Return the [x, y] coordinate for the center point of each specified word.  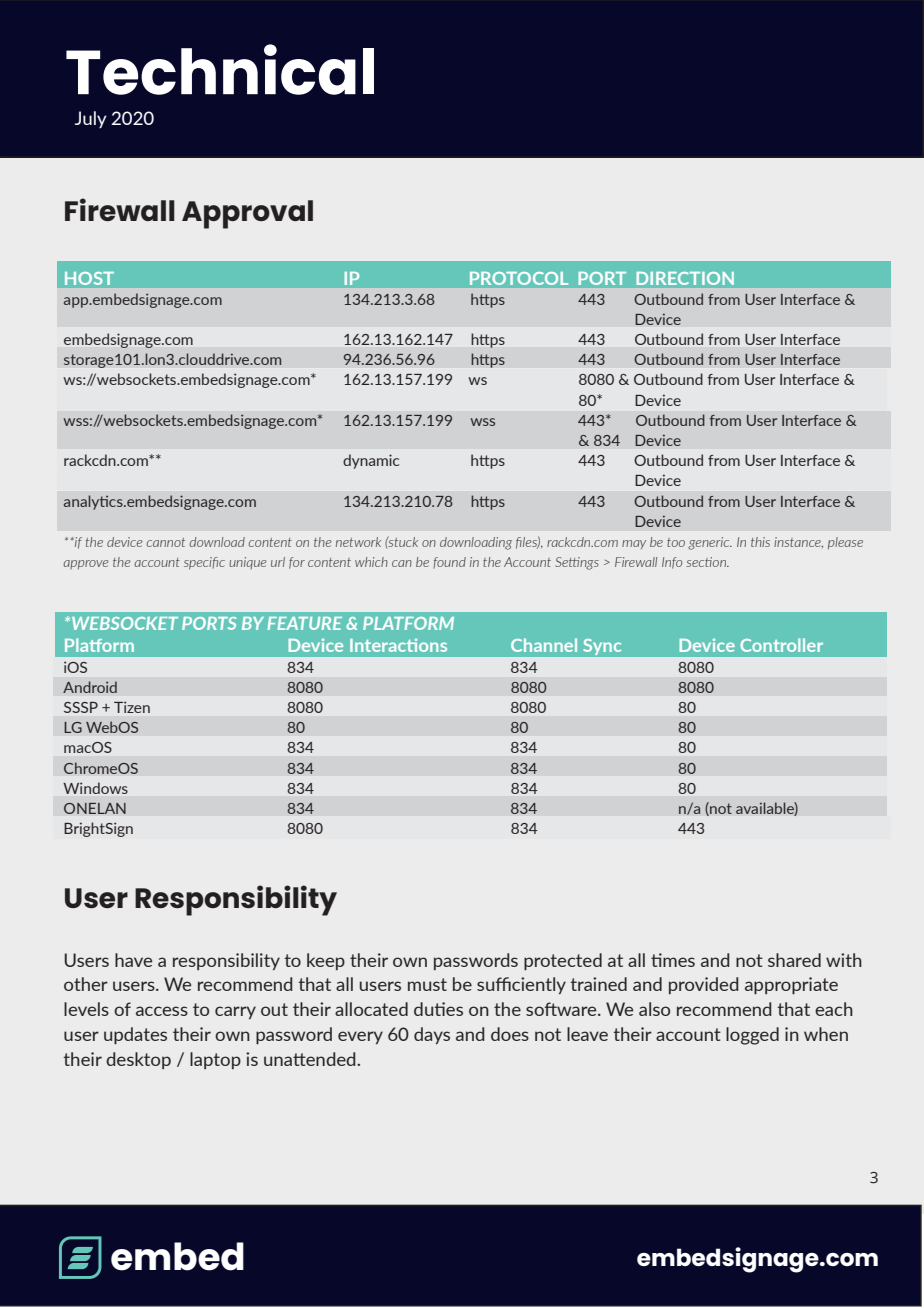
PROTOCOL [519, 278]
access [162, 1011]
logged [752, 1036]
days [432, 1035]
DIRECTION [685, 278]
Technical [220, 69]
